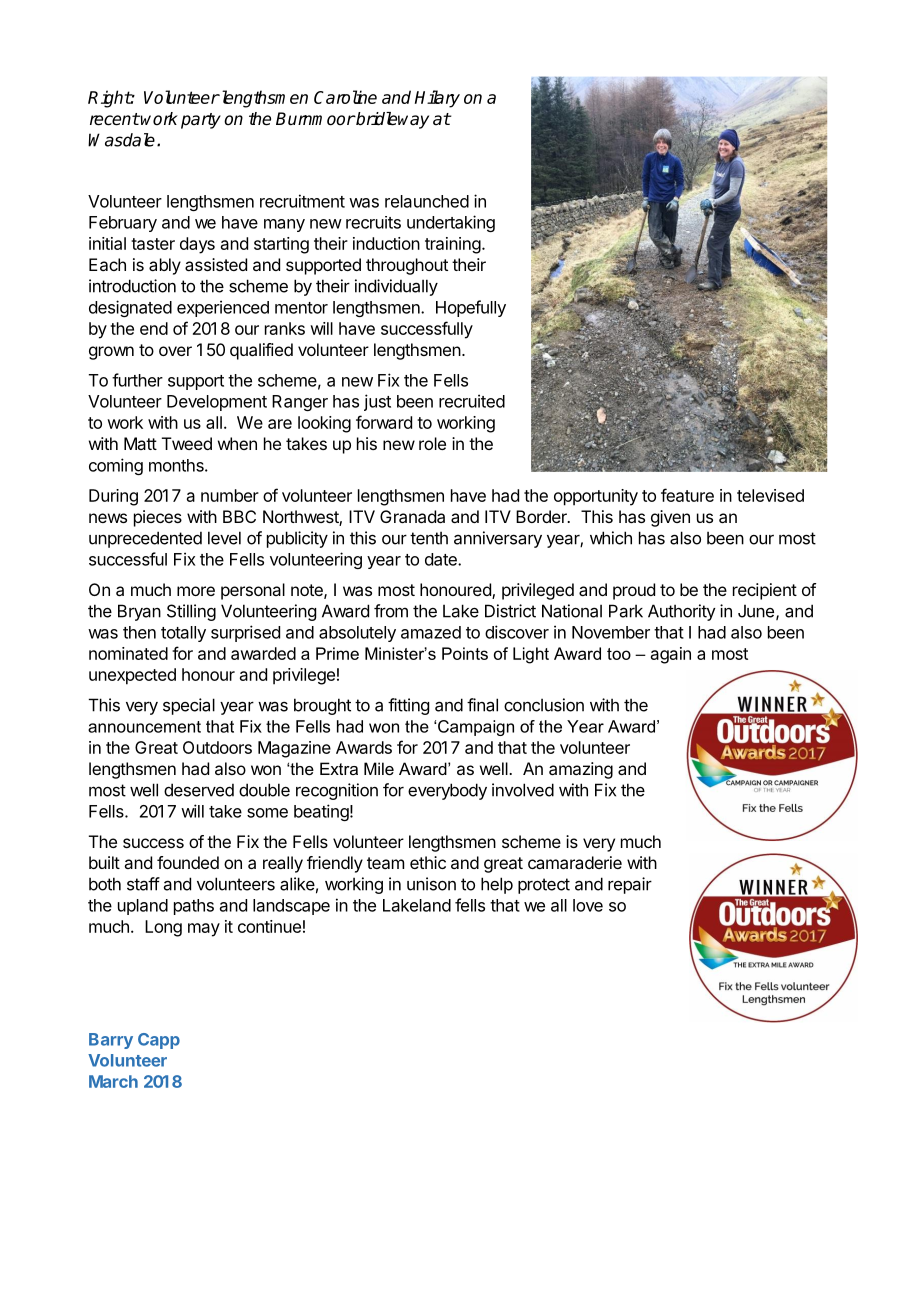 The image size is (924, 1308). Describe the element at coordinates (451, 223) in the screenshot. I see `undertaking` at that location.
